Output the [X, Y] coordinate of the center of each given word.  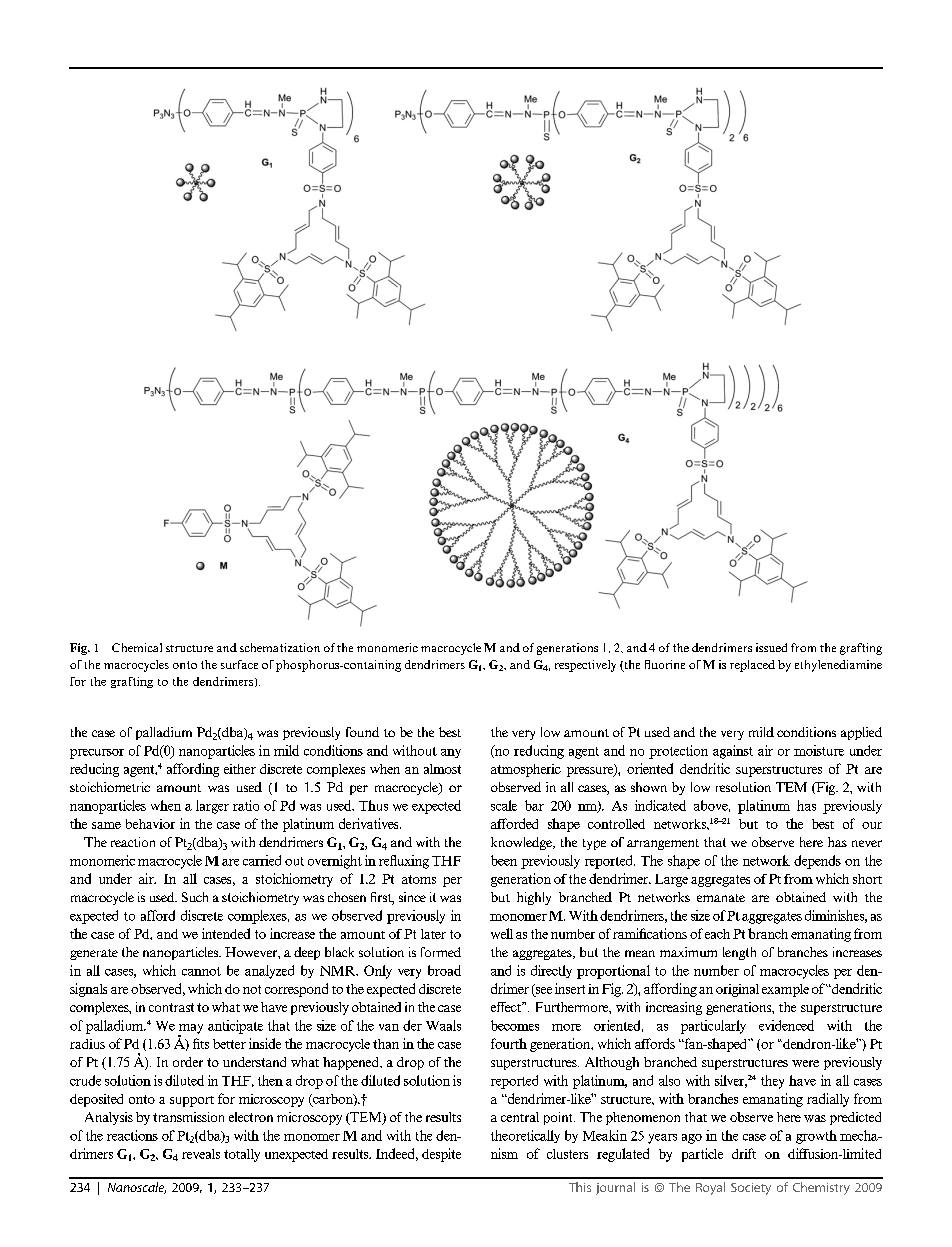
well [502, 933]
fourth [509, 1043]
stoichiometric [110, 787]
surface [239, 664]
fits [201, 1043]
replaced [752, 666]
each [717, 934]
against [733, 752]
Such [195, 897]
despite [441, 1155]
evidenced [786, 1025]
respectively [585, 666]
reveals [201, 1154]
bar [534, 805]
